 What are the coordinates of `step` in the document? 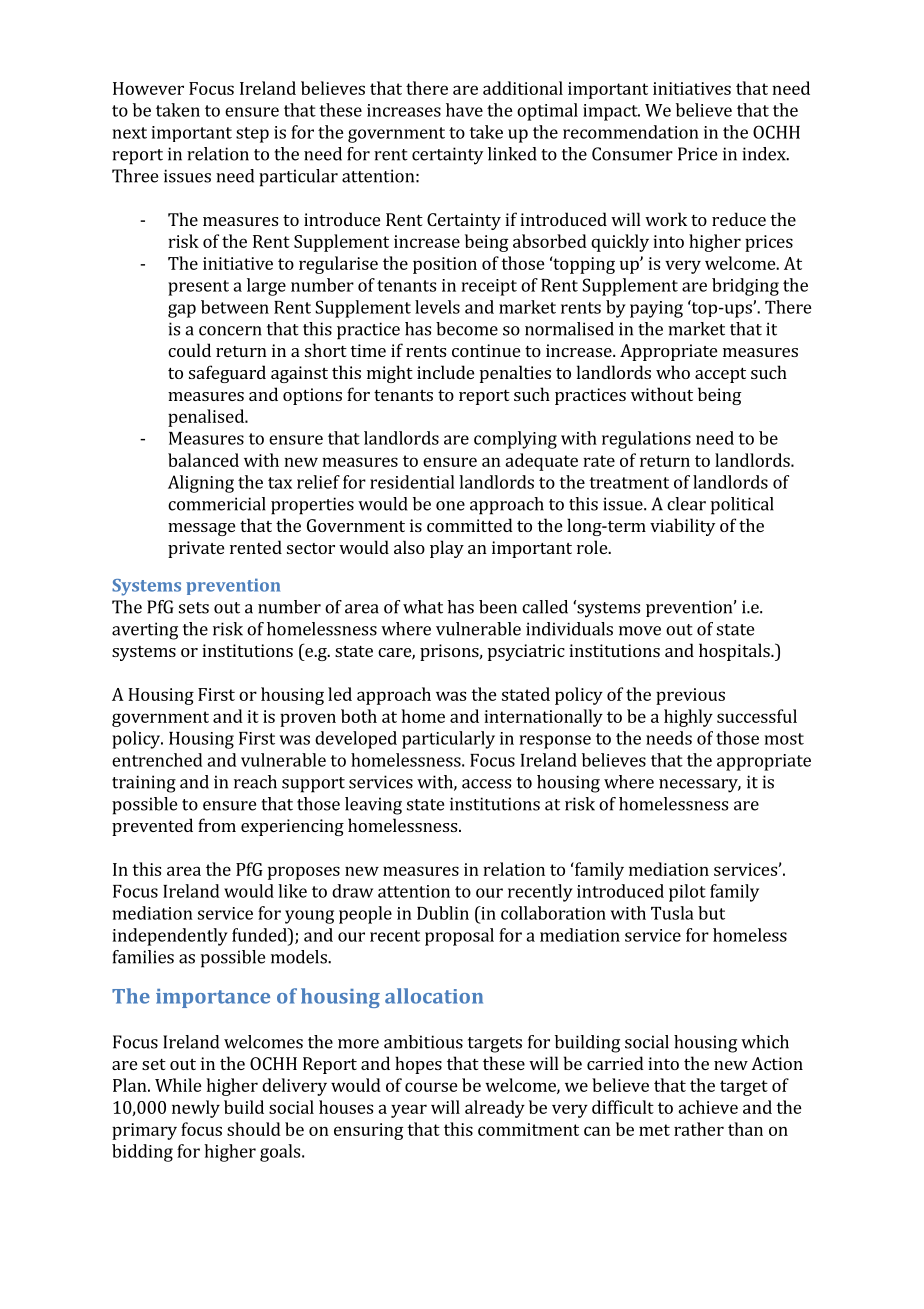 It's located at (252, 135).
